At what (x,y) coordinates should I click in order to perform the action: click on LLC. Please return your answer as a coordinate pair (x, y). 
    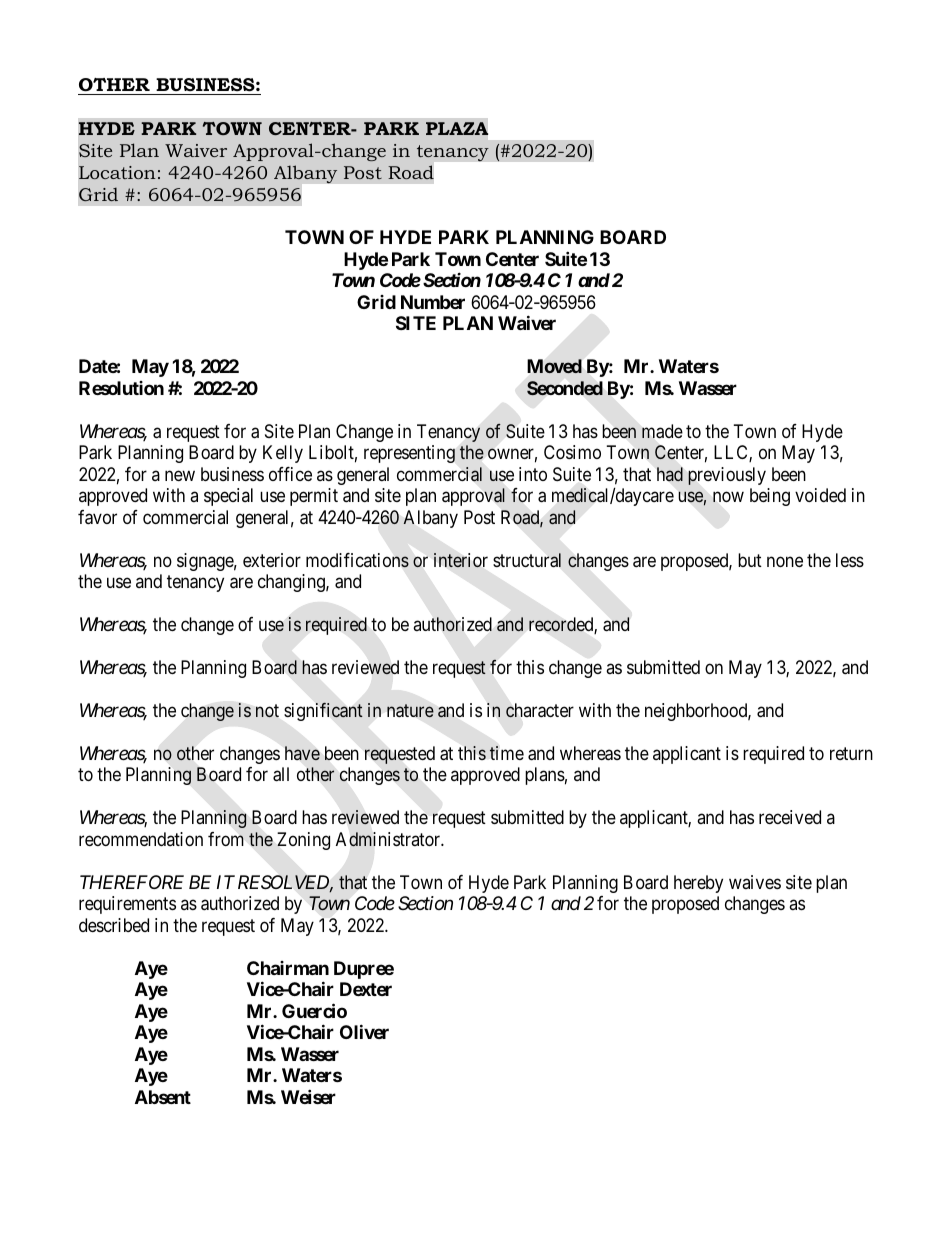
    Looking at the image, I should click on (732, 453).
